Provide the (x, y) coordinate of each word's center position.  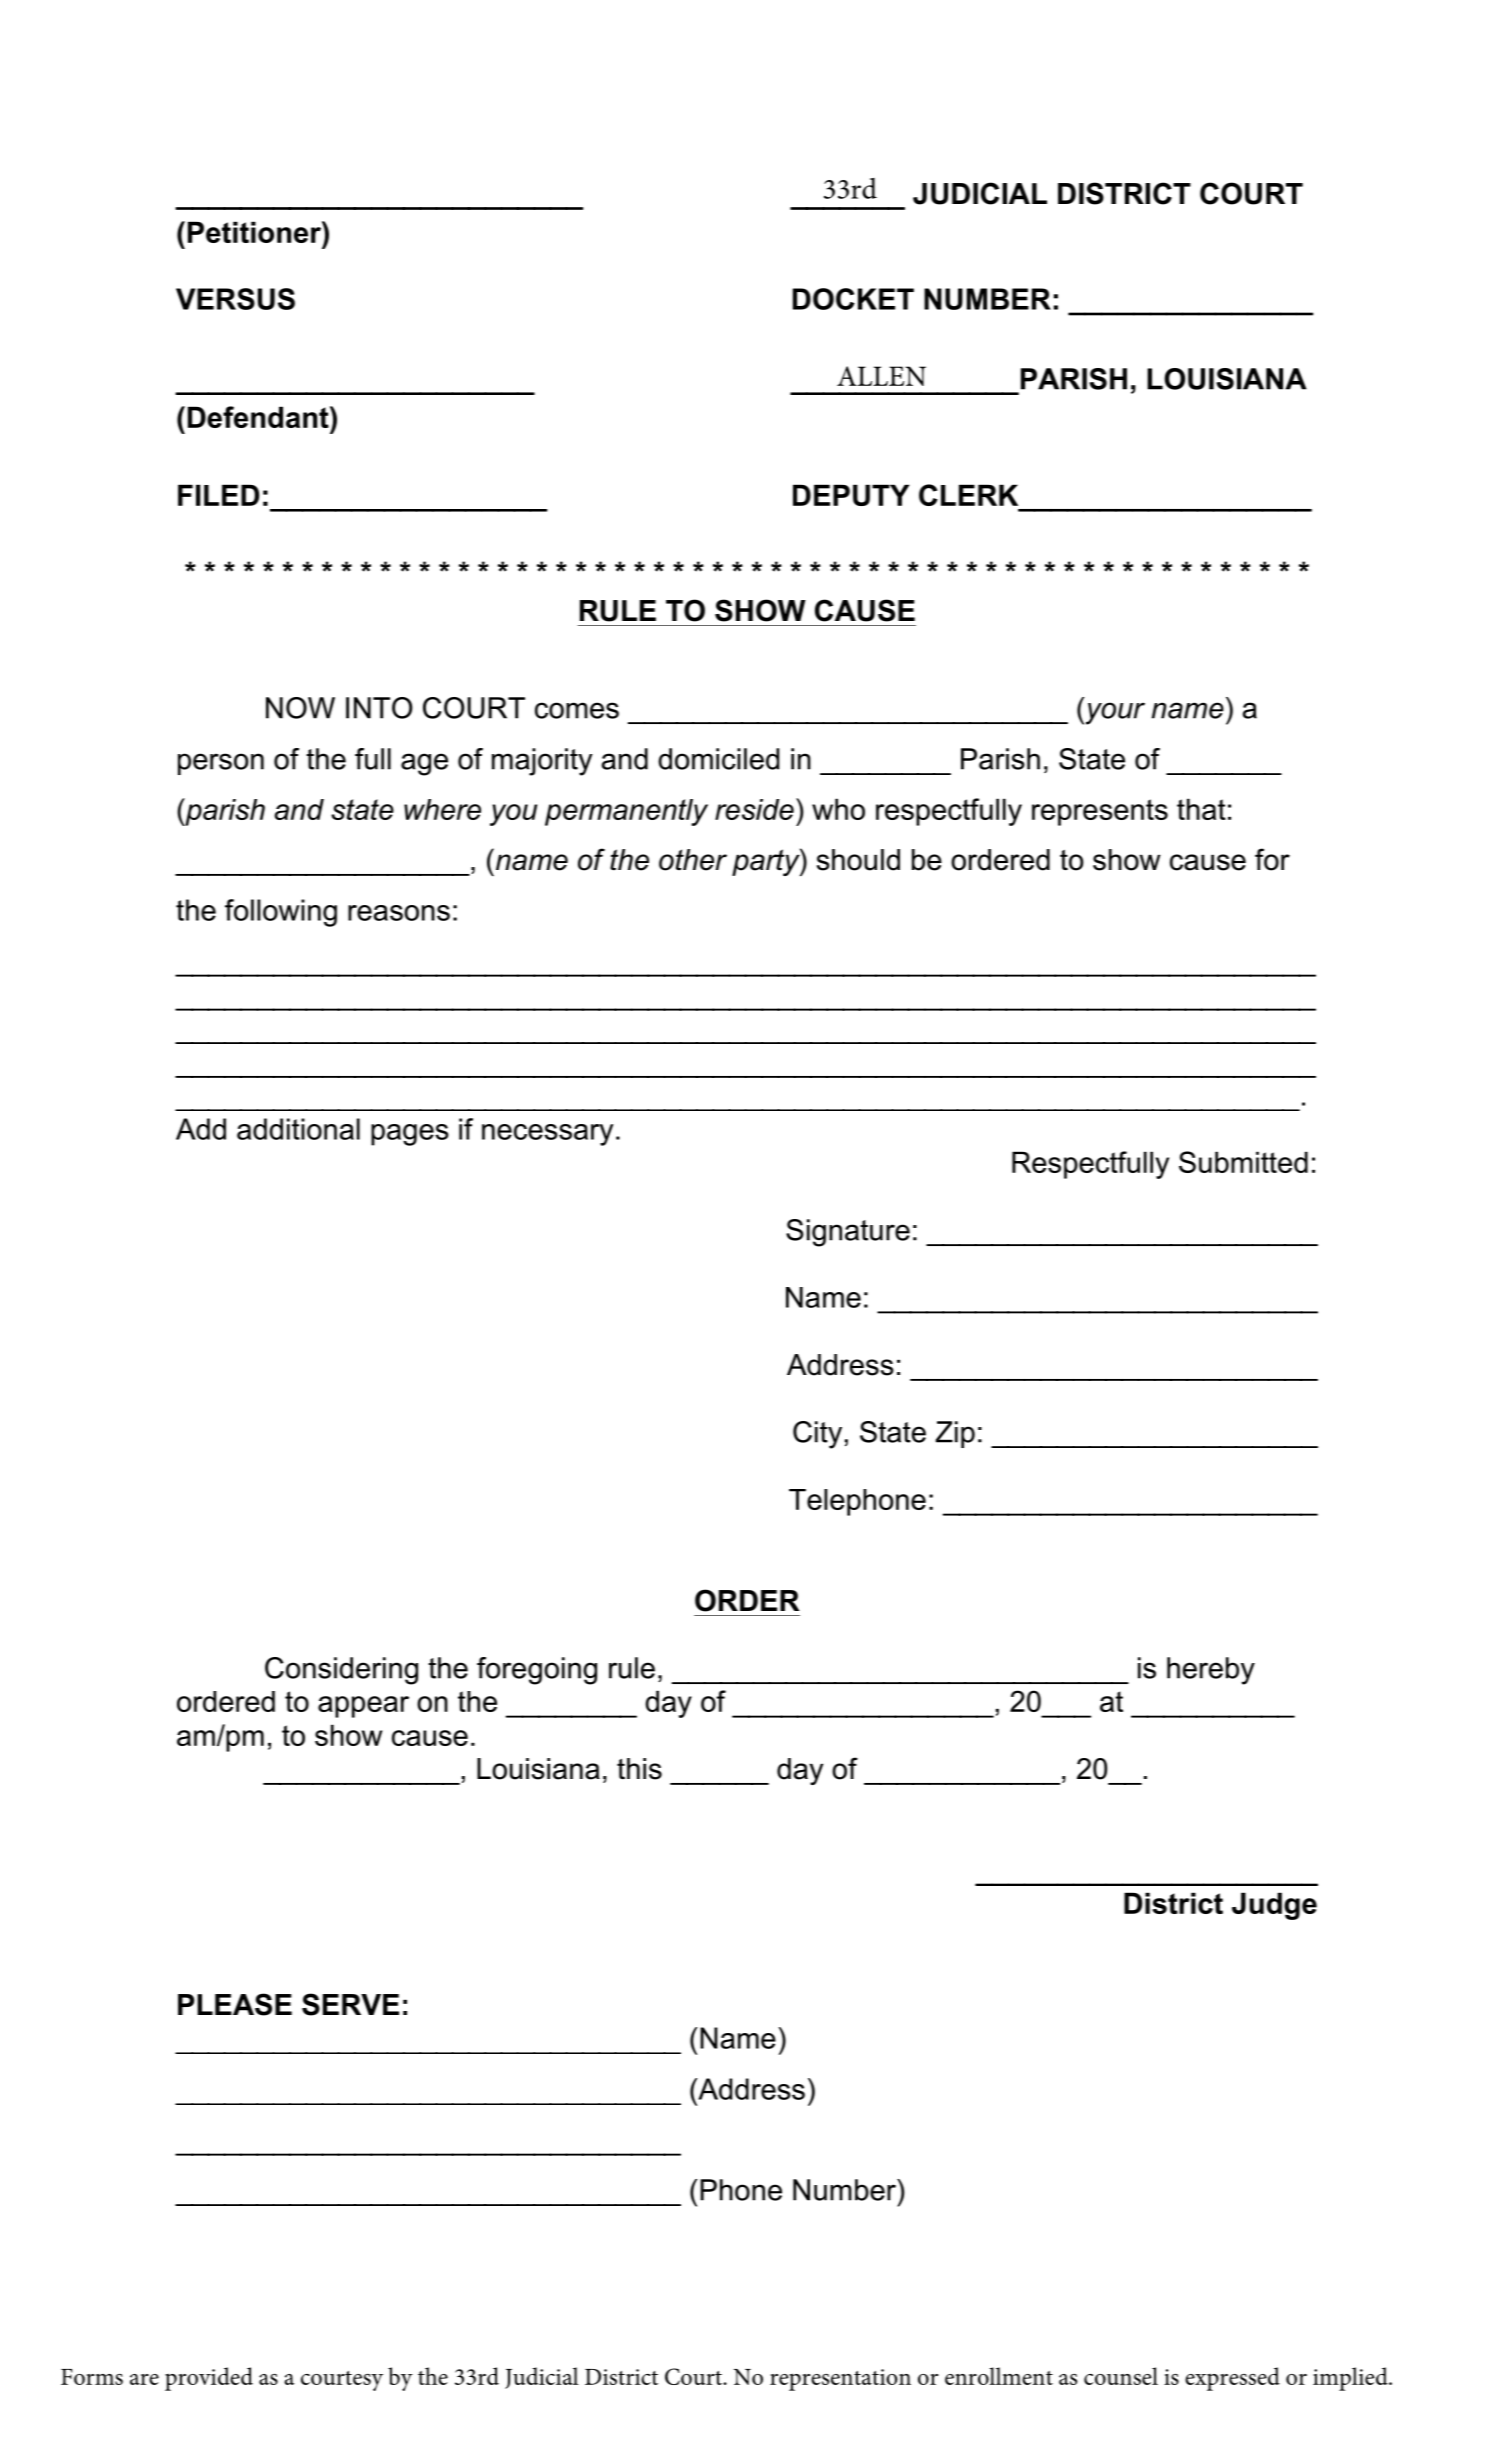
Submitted (1243, 1162)
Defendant (259, 417)
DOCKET (853, 299)
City (817, 1435)
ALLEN (881, 376)
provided (209, 2379)
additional (298, 1129)
